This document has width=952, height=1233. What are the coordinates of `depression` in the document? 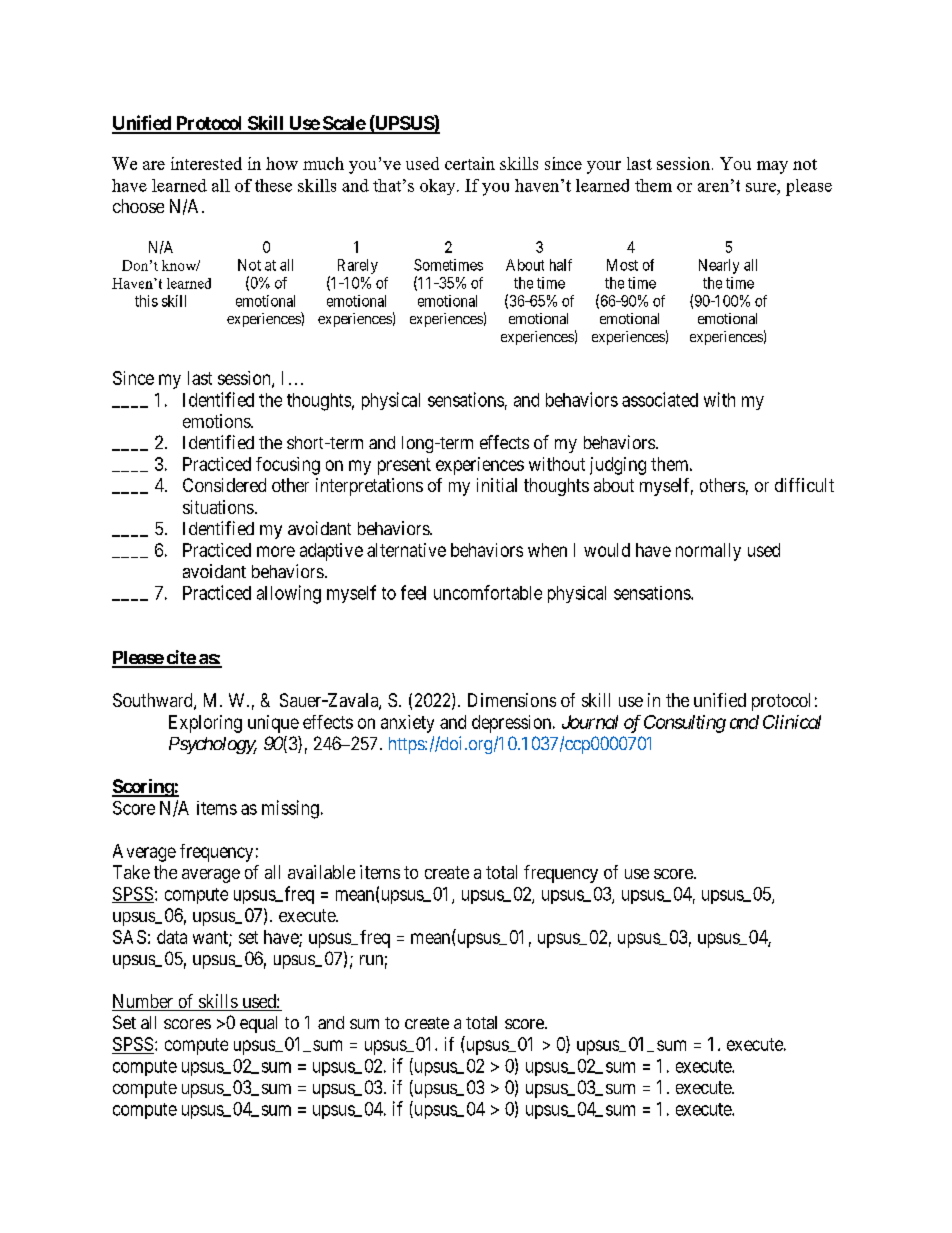 It's located at (513, 724).
